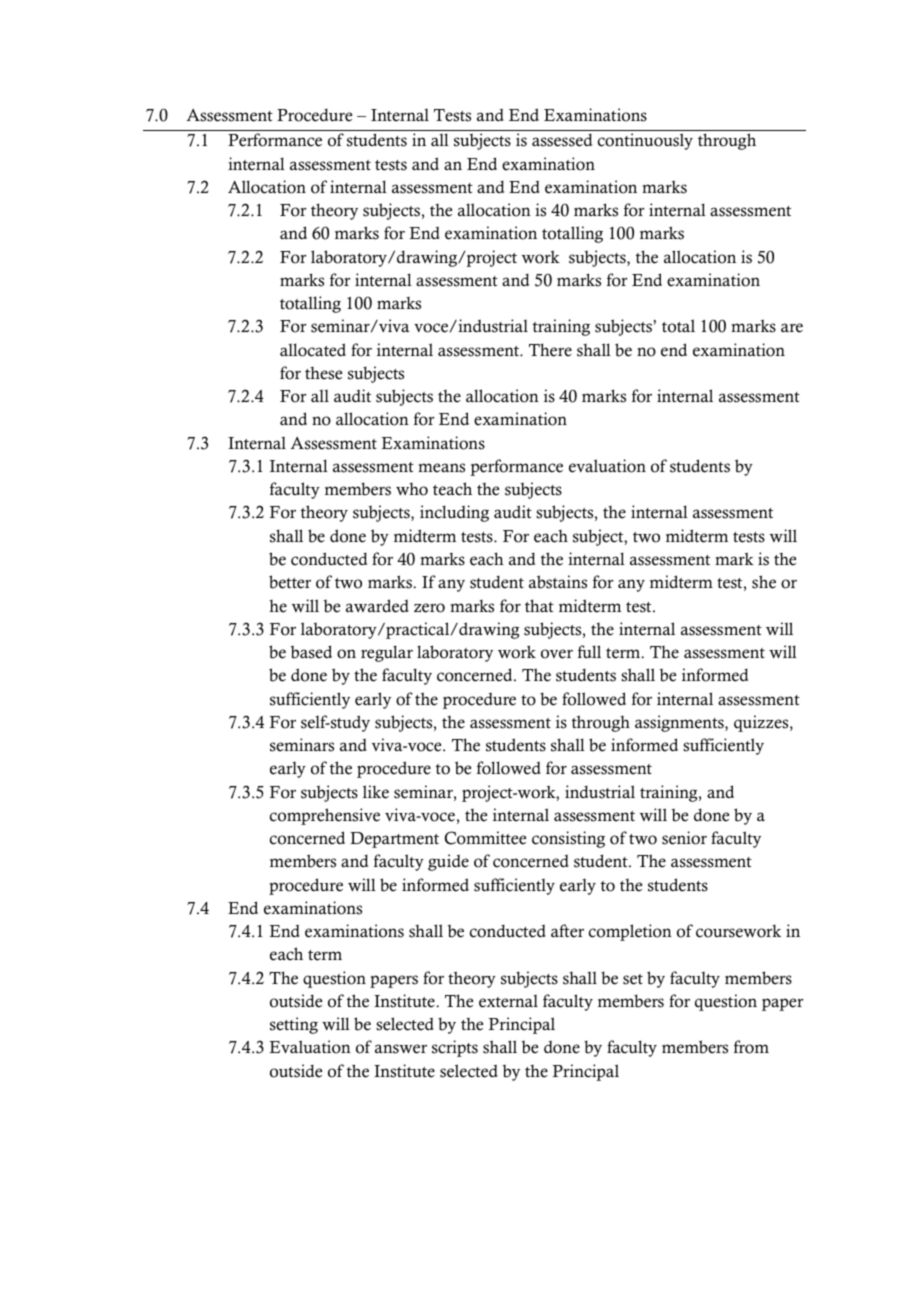  Describe the element at coordinates (313, 350) in the document. I see `allocated` at that location.
